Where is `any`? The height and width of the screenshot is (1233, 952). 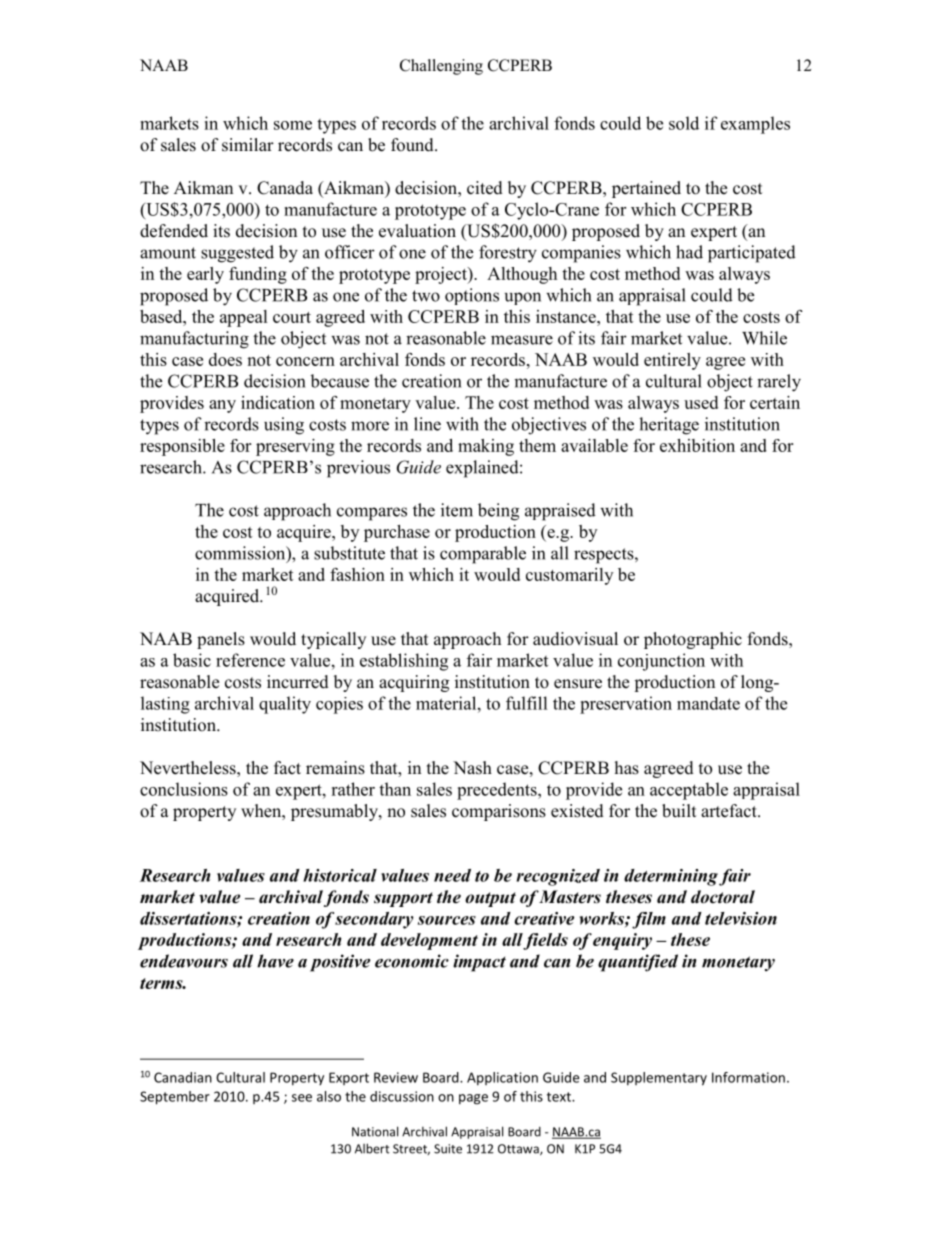
any is located at coordinates (222, 406).
